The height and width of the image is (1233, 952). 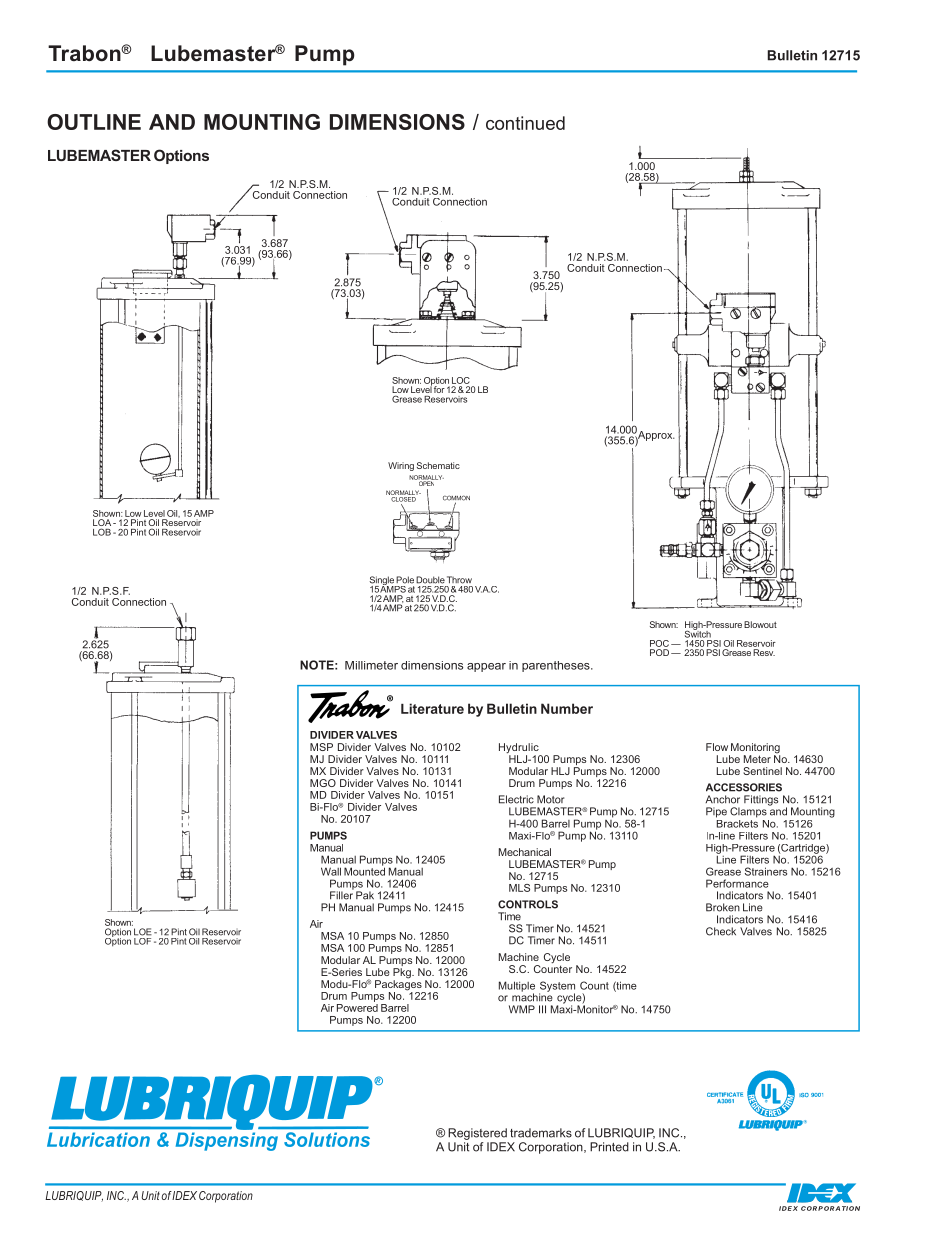 I want to click on continued, so click(x=525, y=123).
